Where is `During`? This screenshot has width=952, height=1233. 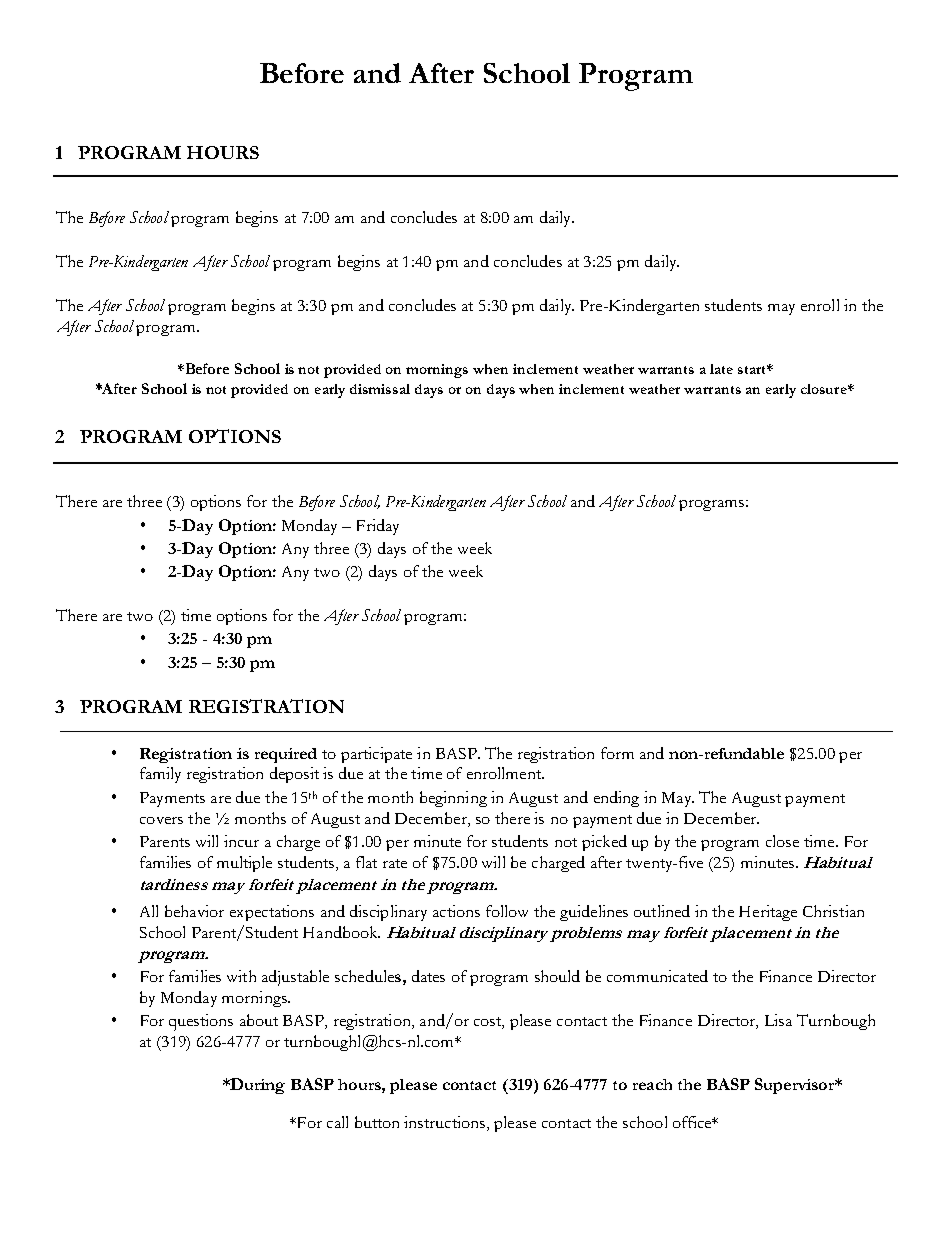 During is located at coordinates (257, 1086).
